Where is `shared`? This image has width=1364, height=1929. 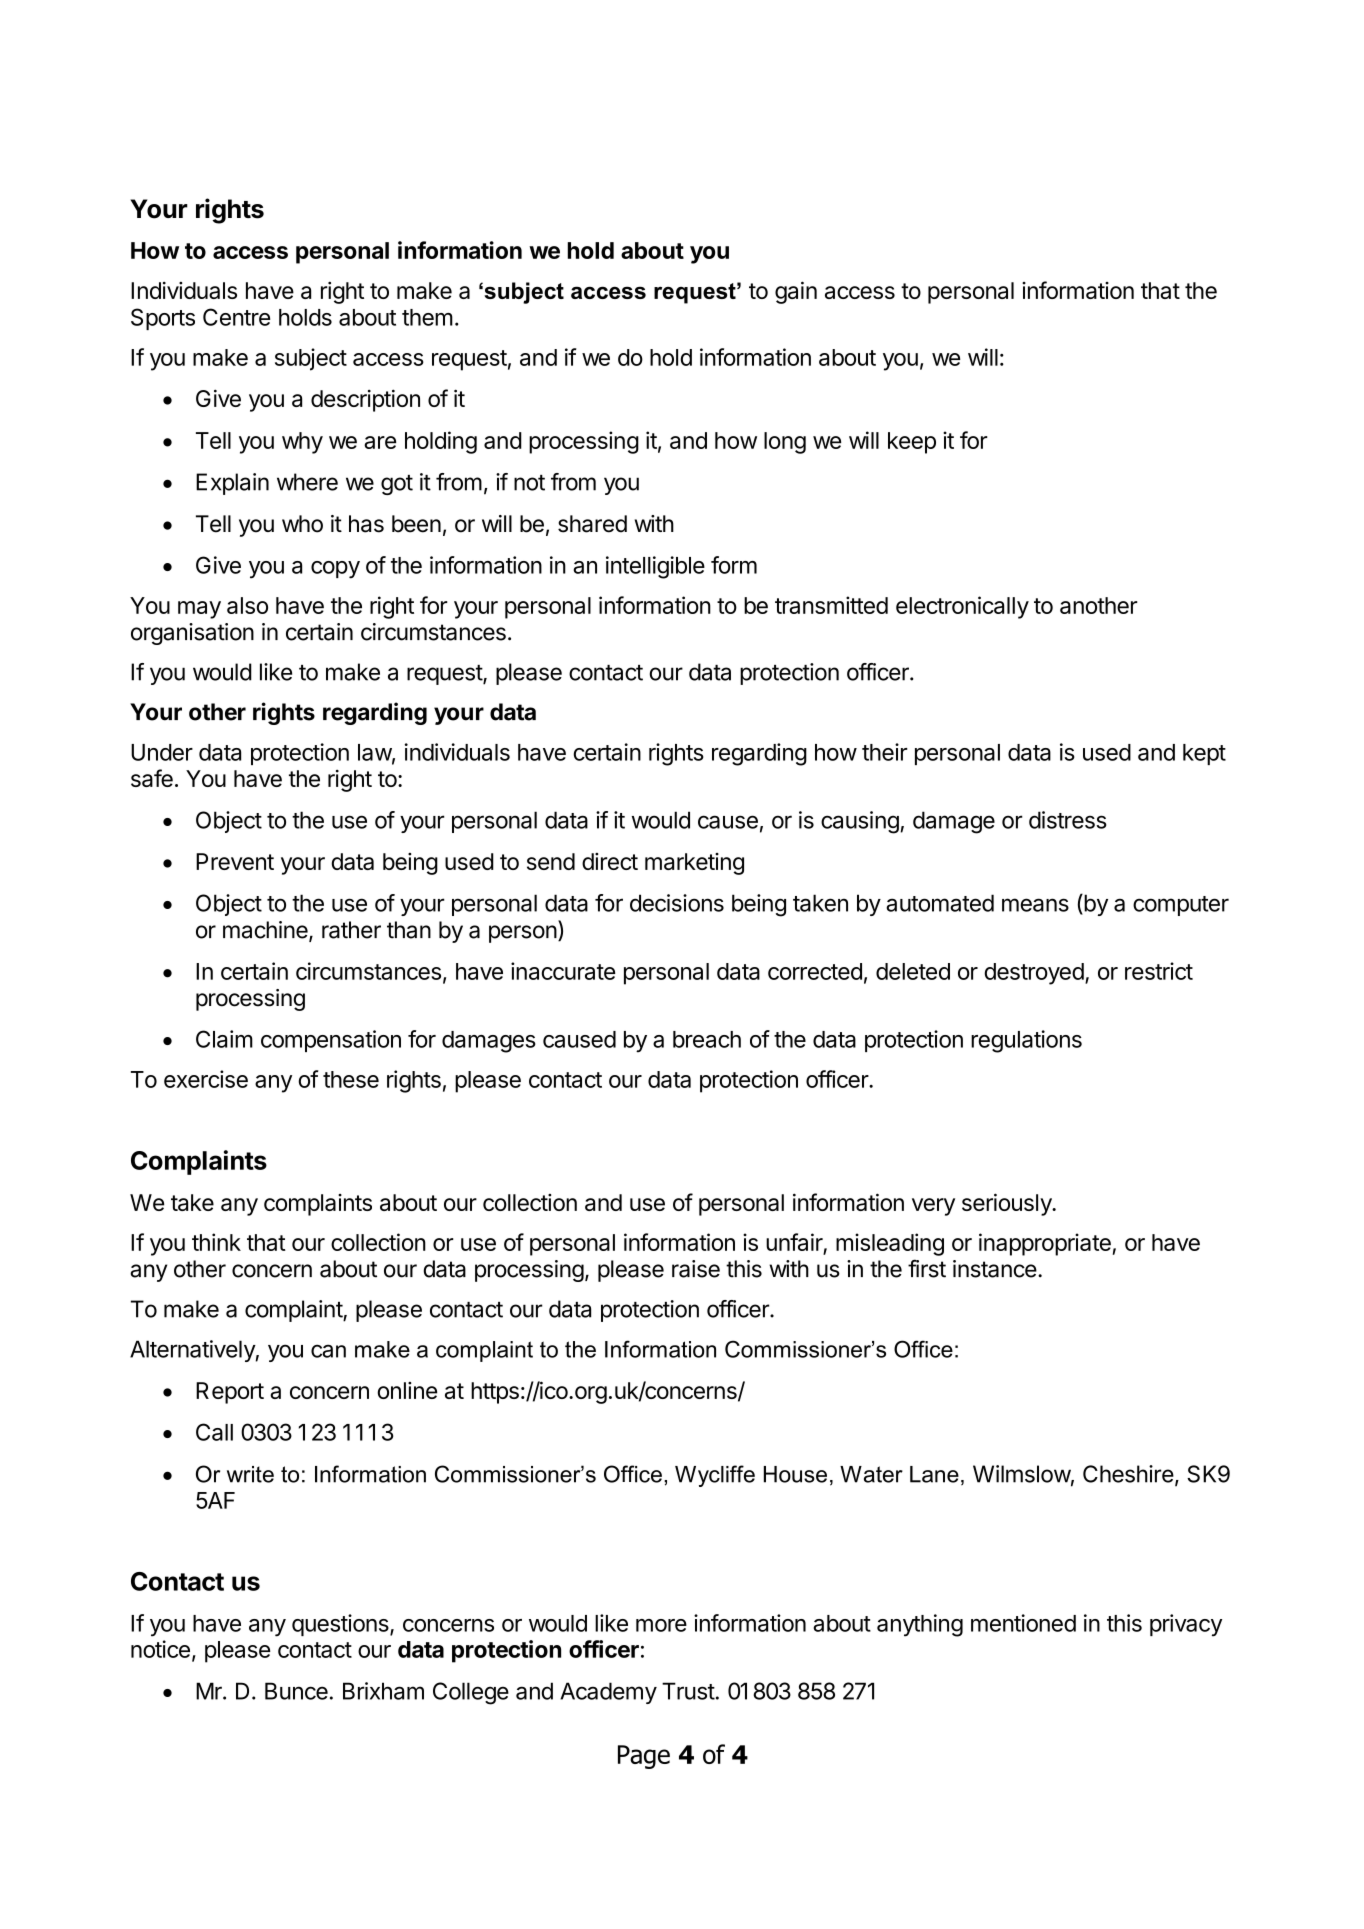 shared is located at coordinates (592, 524).
